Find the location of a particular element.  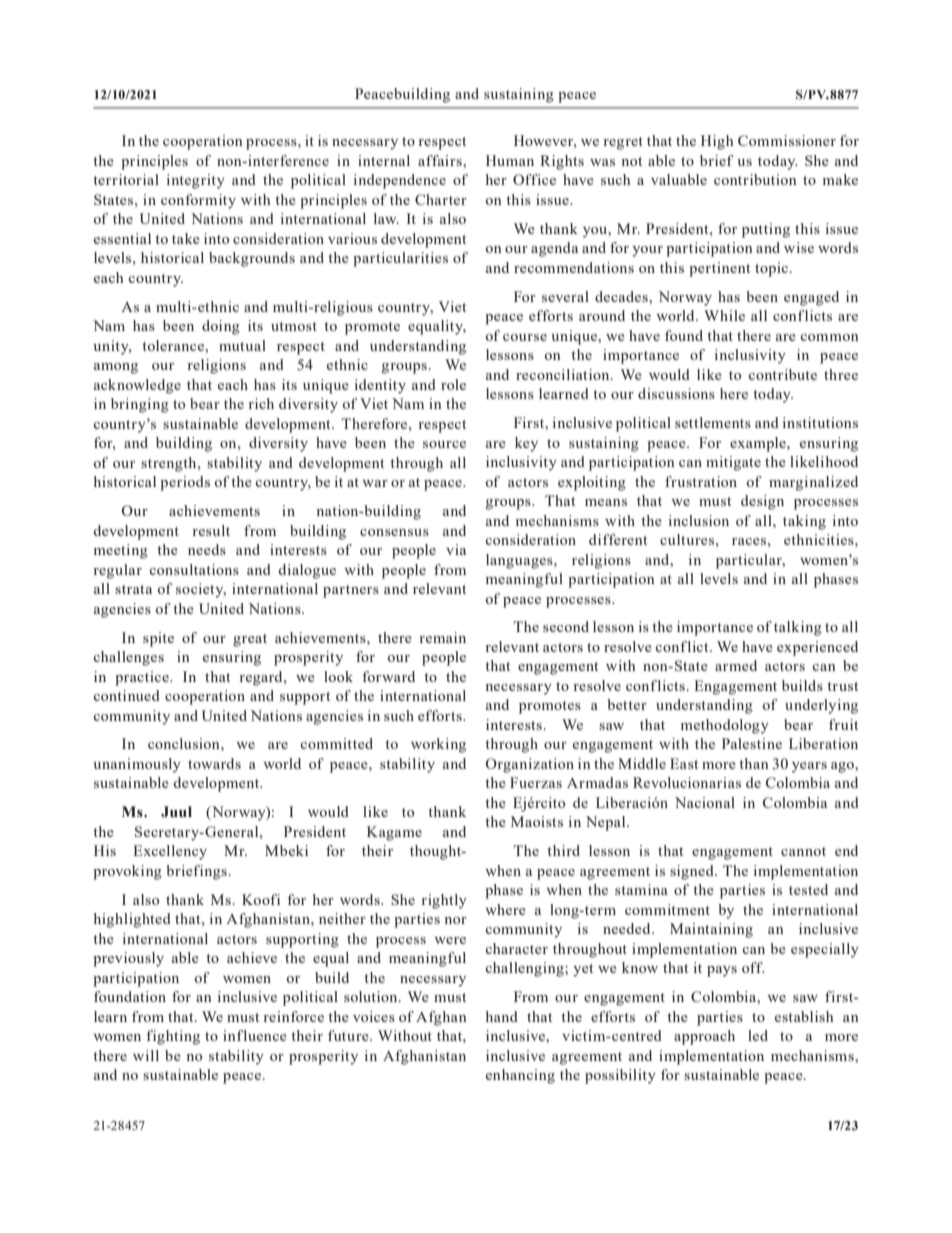

consultations is located at coordinates (194, 569).
